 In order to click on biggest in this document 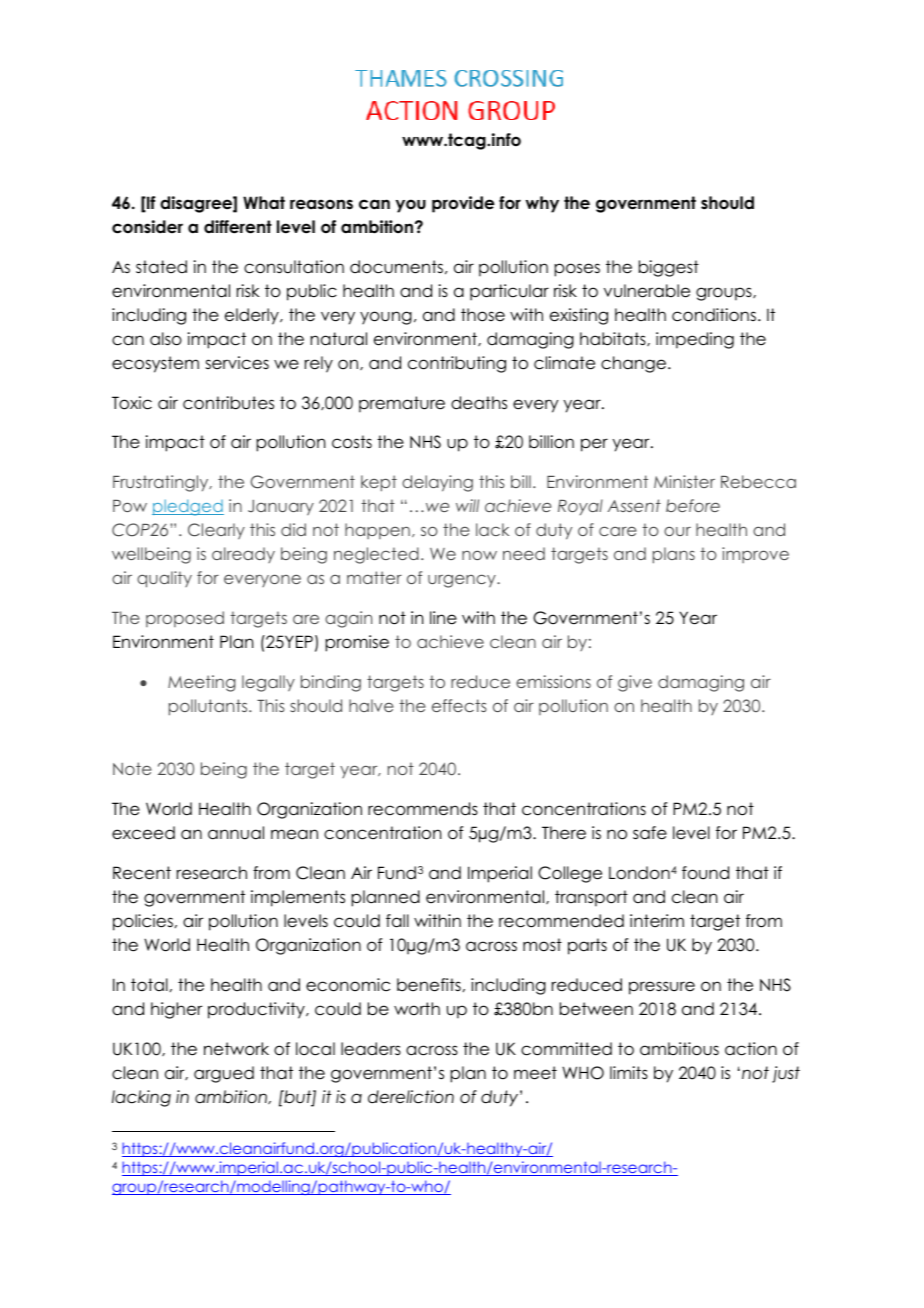, I will do `click(669, 268)`.
